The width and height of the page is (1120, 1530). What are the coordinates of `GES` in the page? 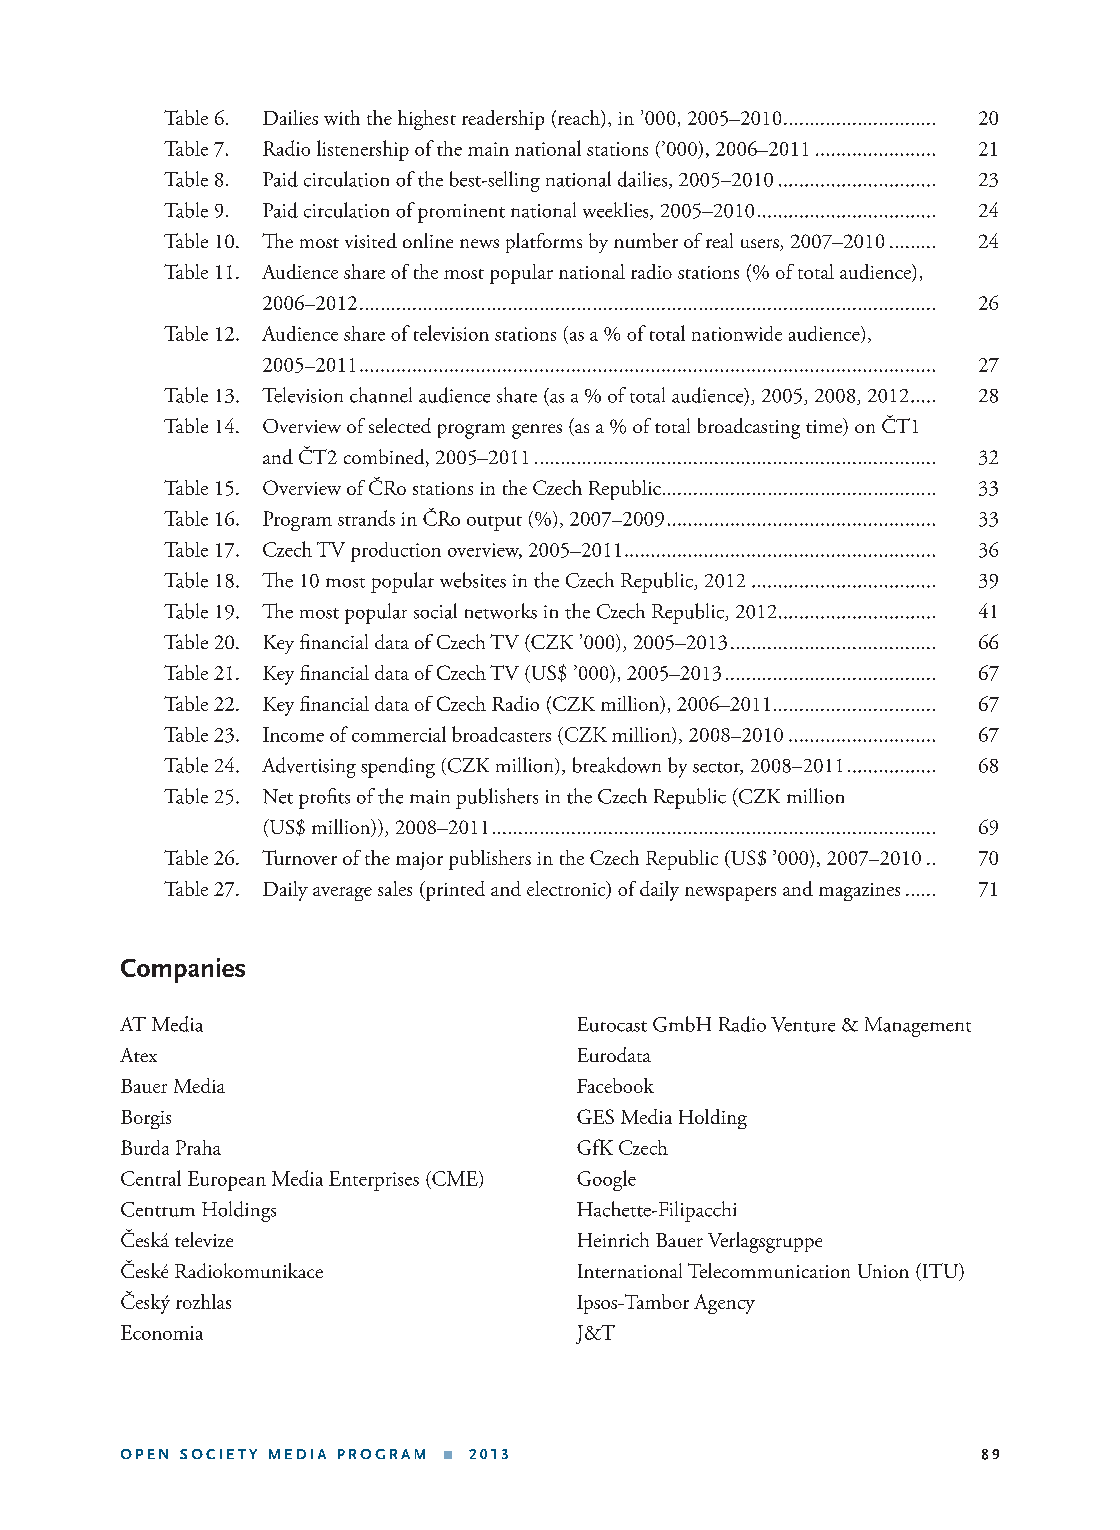 It's located at (595, 1116).
